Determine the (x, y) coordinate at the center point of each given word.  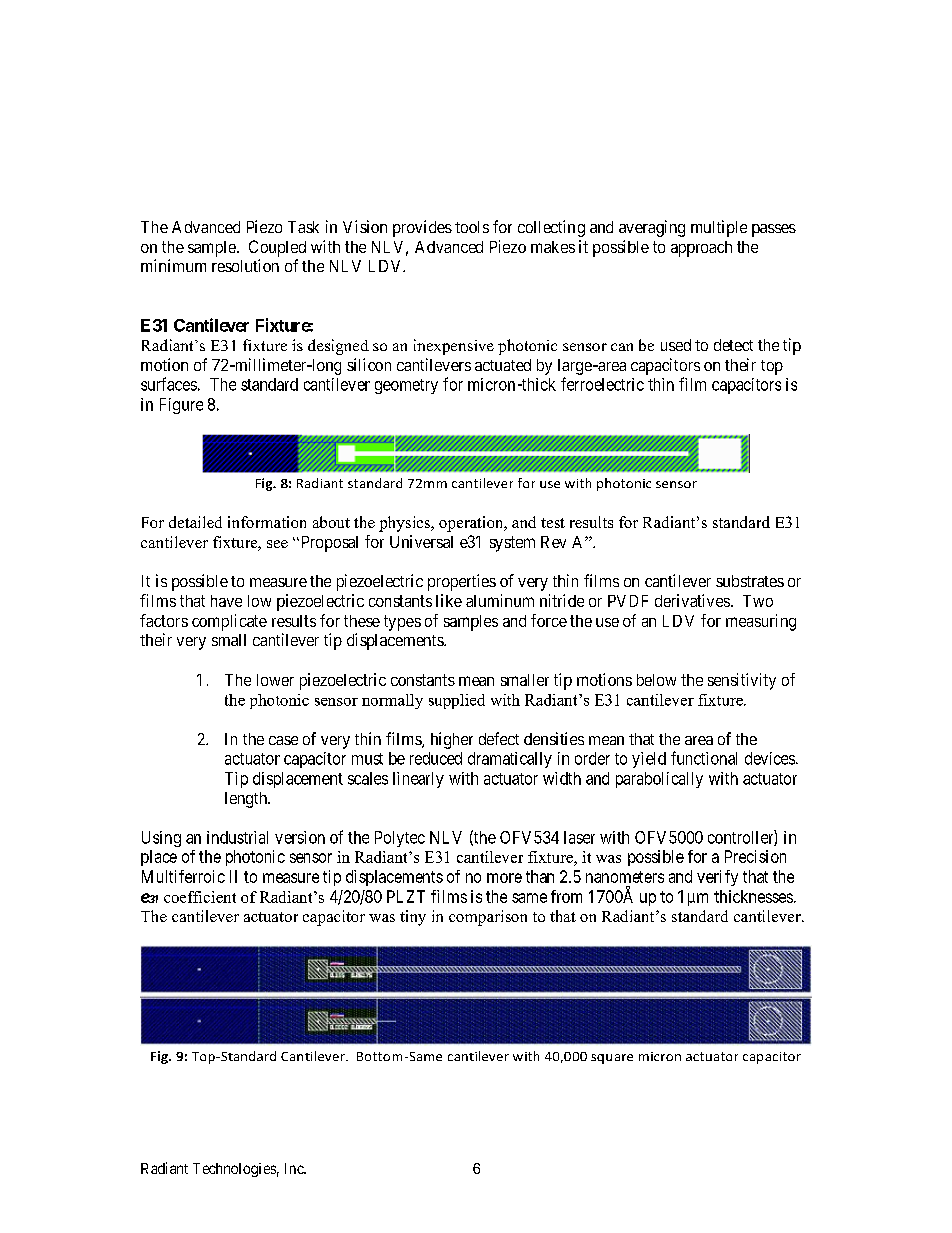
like (449, 600)
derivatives (692, 600)
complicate (229, 622)
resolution (245, 265)
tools (472, 227)
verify (717, 878)
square (612, 1059)
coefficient (200, 897)
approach (701, 249)
